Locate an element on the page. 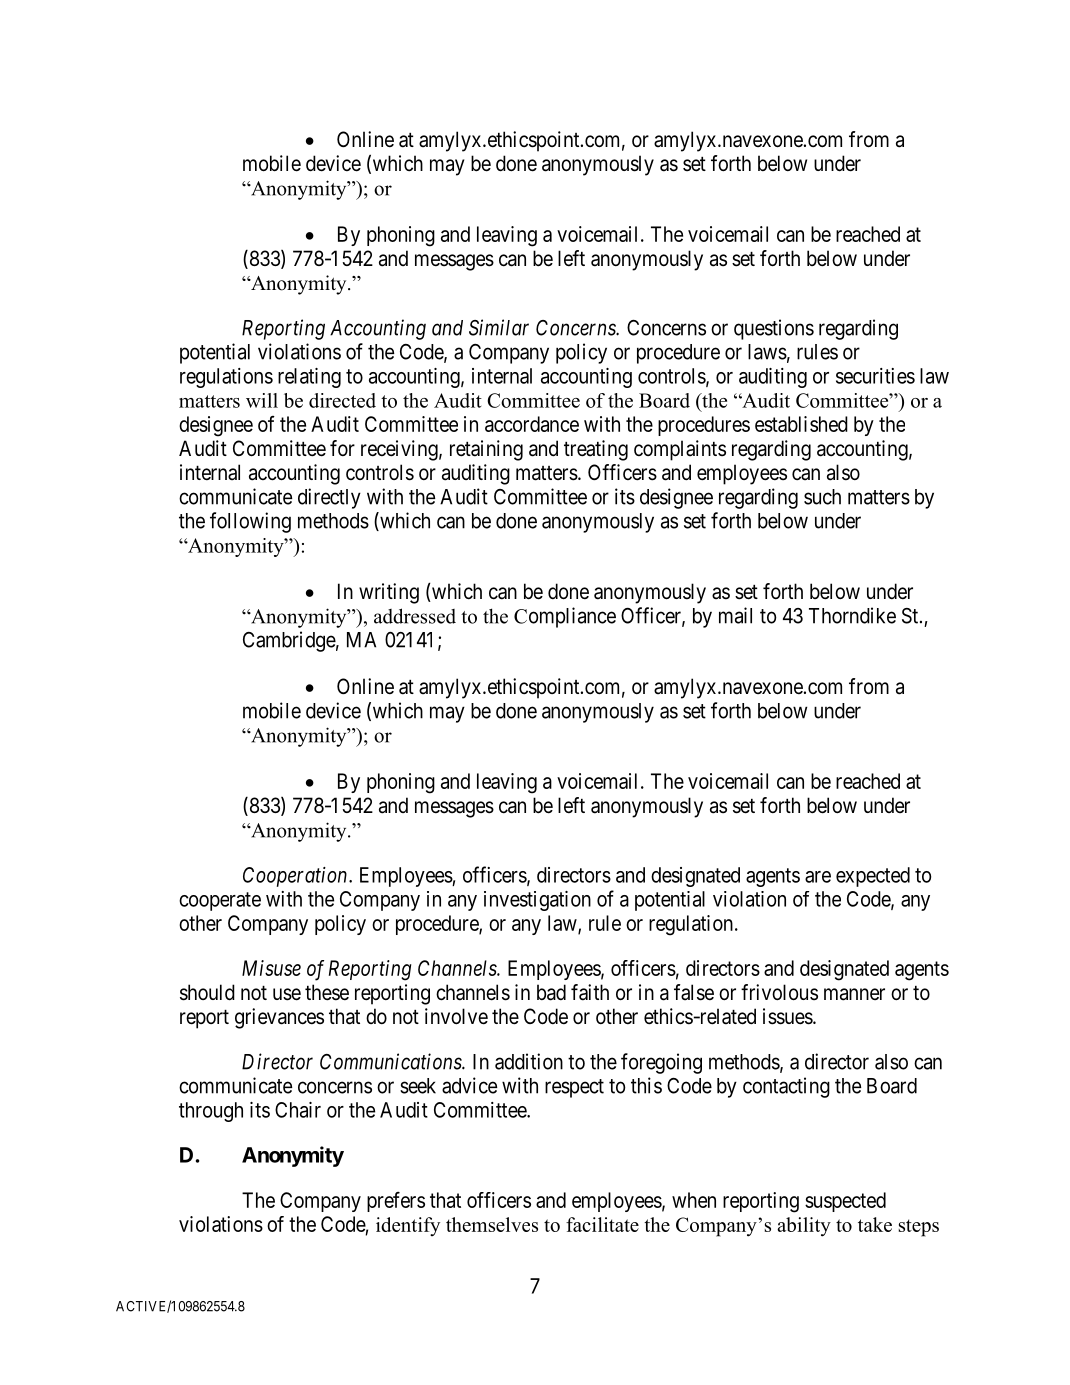  are is located at coordinates (818, 877).
